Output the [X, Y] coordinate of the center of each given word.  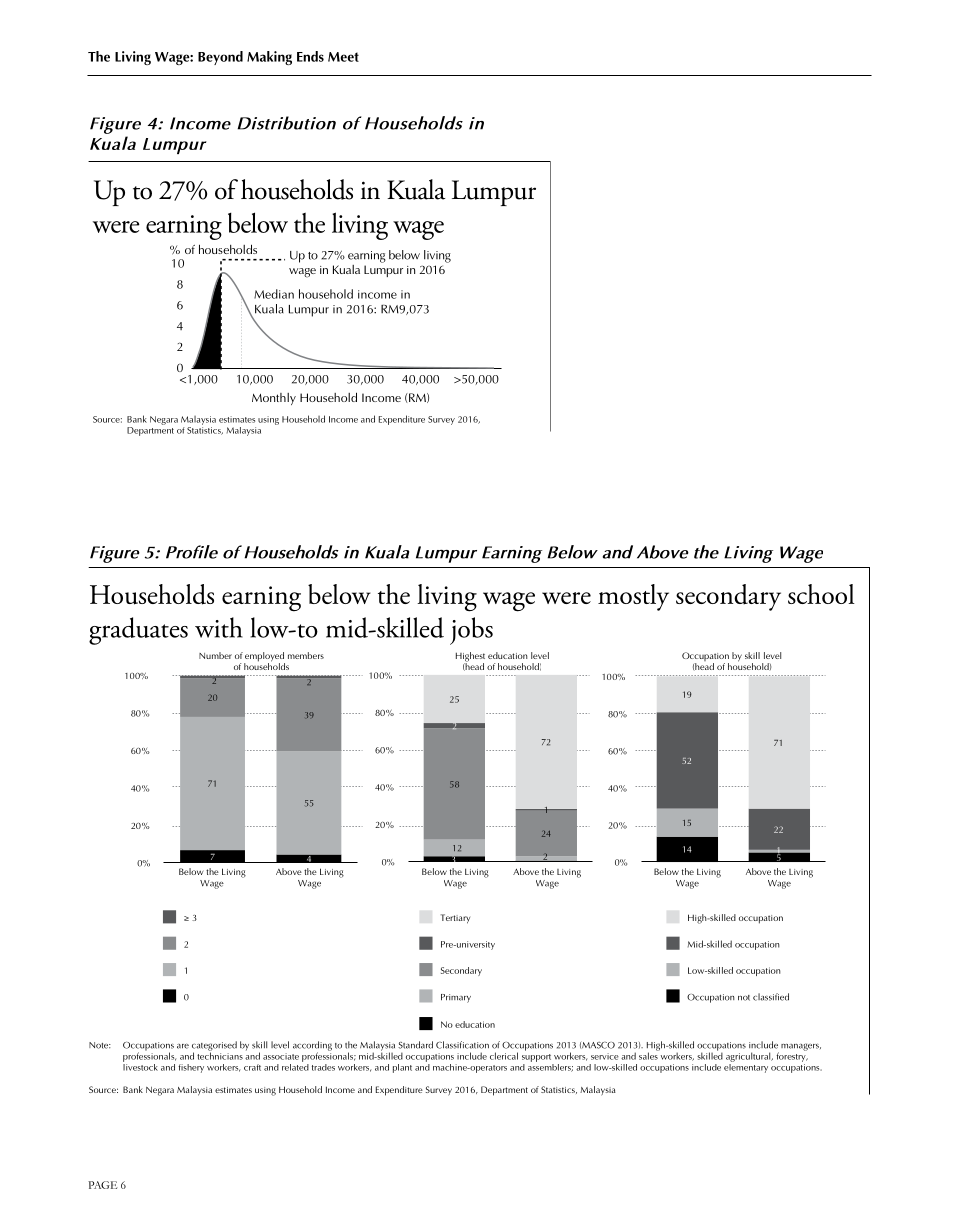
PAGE [103, 1185]
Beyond [220, 58]
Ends [310, 56]
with [219, 627]
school [821, 594]
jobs [471, 631]
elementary [746, 1067]
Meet [343, 57]
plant [402, 1068]
